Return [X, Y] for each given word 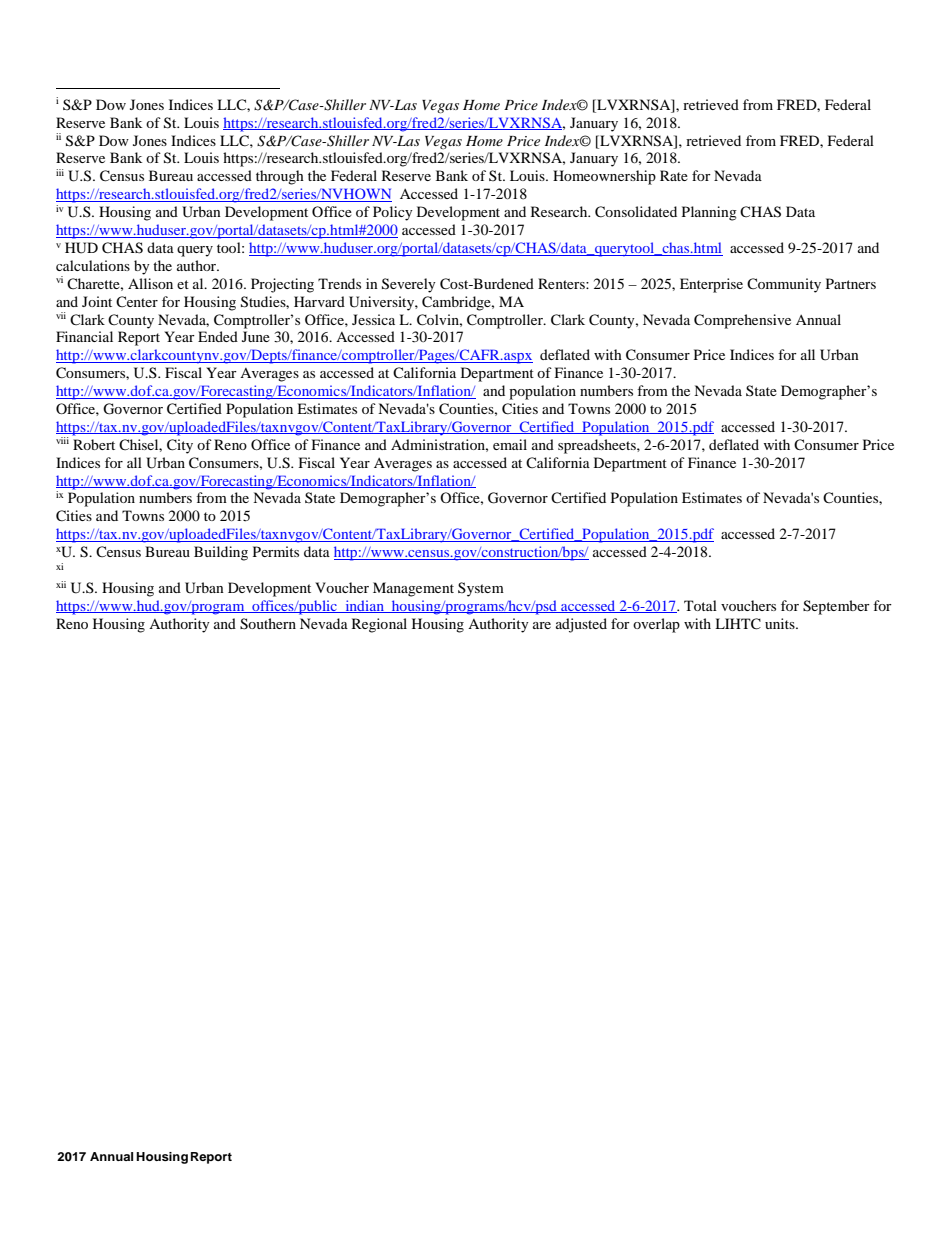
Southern [268, 624]
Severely [409, 285]
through [280, 177]
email [510, 444]
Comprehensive [742, 321]
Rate [674, 175]
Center [137, 301]
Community [784, 285]
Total [700, 605]
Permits [276, 551]
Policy [393, 213]
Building [221, 553]
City [180, 446]
